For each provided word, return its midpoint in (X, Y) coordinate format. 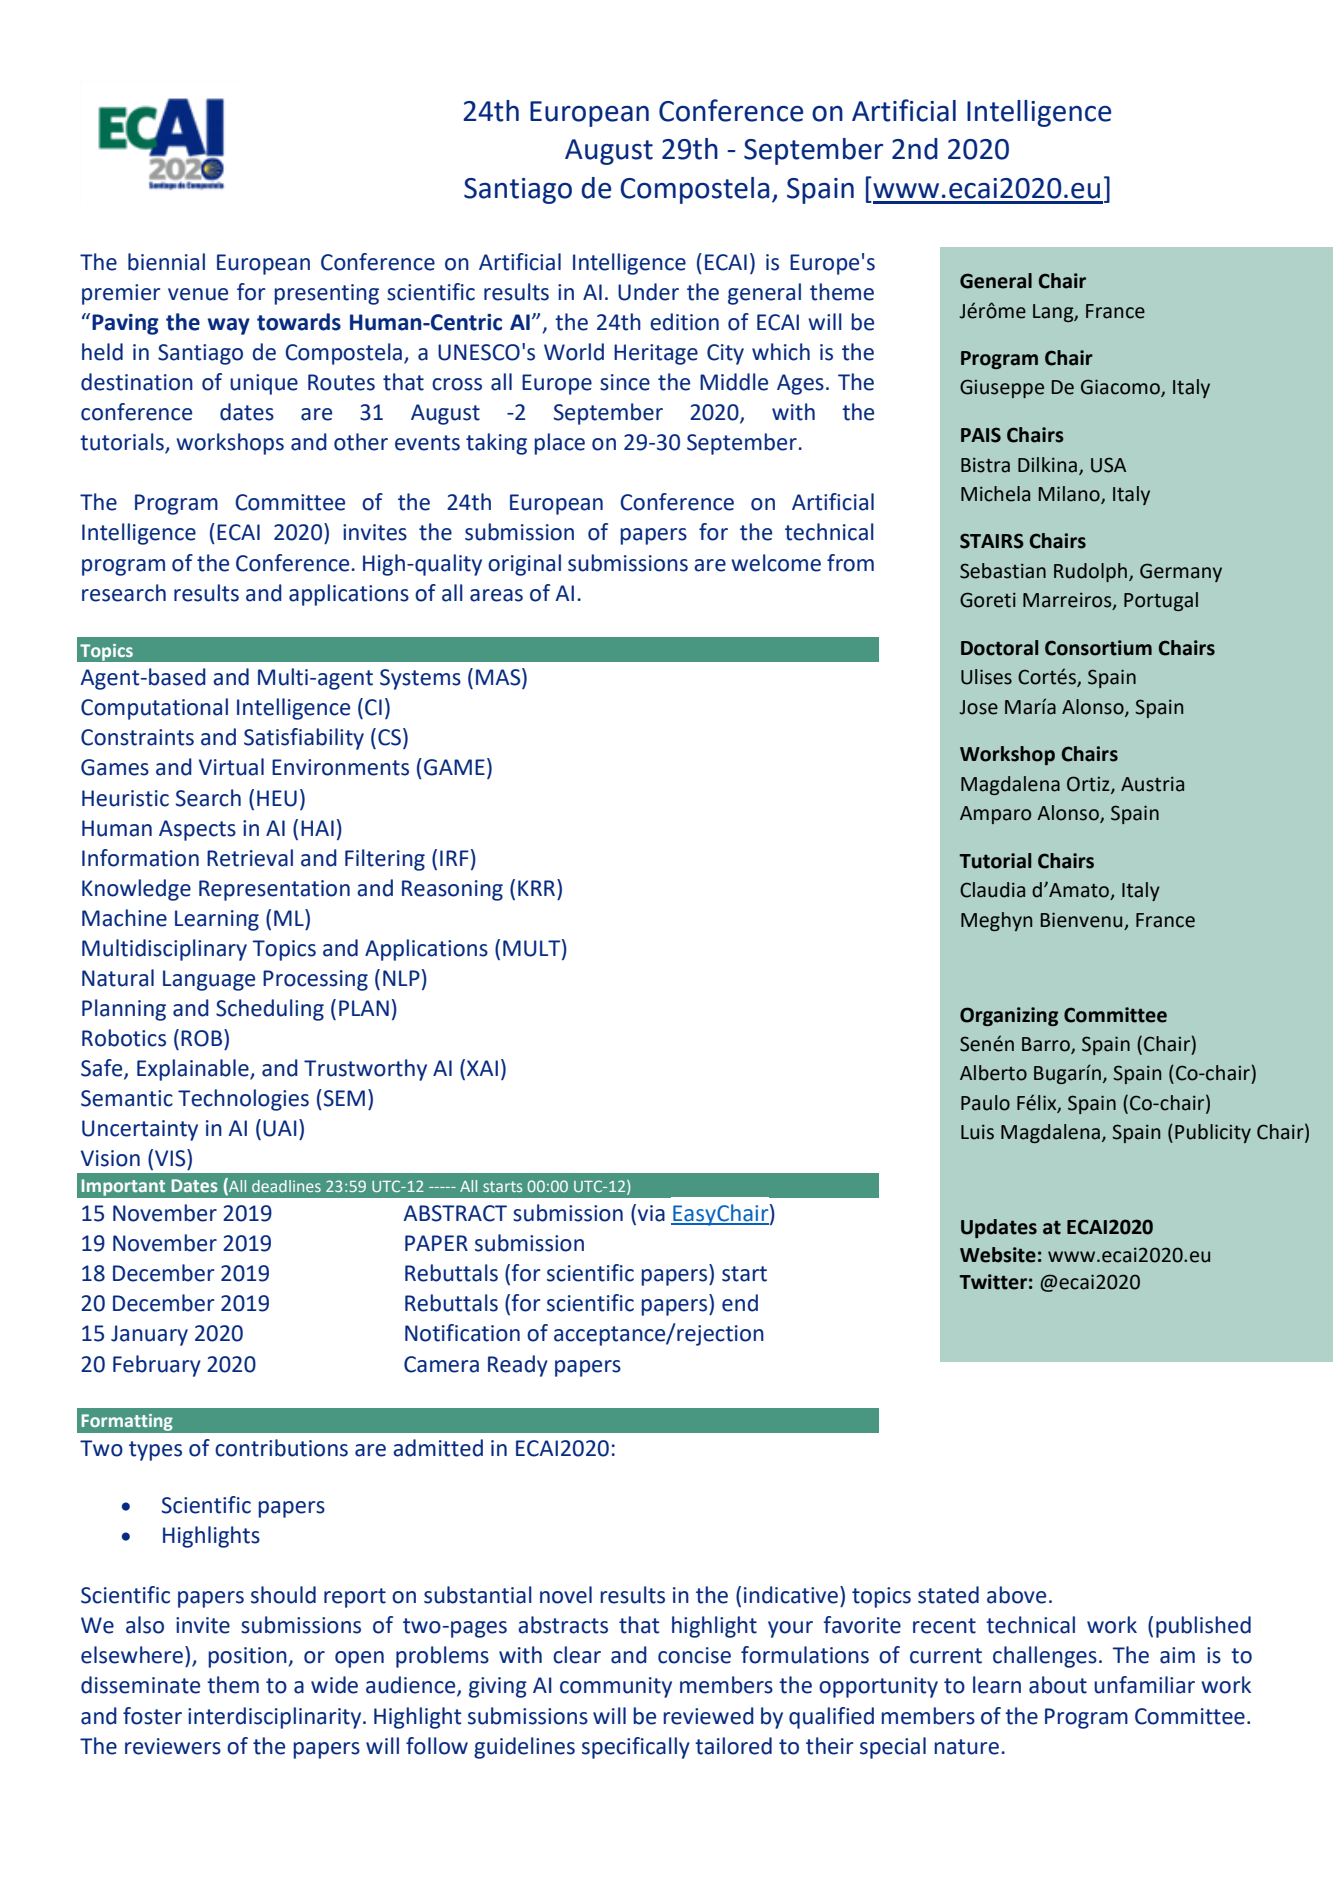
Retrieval (250, 858)
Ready (518, 1366)
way (229, 326)
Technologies (243, 1100)
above (1016, 1595)
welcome (776, 563)
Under (648, 292)
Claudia (992, 890)
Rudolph (1092, 572)
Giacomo (1121, 388)
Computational (154, 709)
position (248, 1657)
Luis (977, 1132)
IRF (454, 858)
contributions (281, 1448)
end (740, 1303)
